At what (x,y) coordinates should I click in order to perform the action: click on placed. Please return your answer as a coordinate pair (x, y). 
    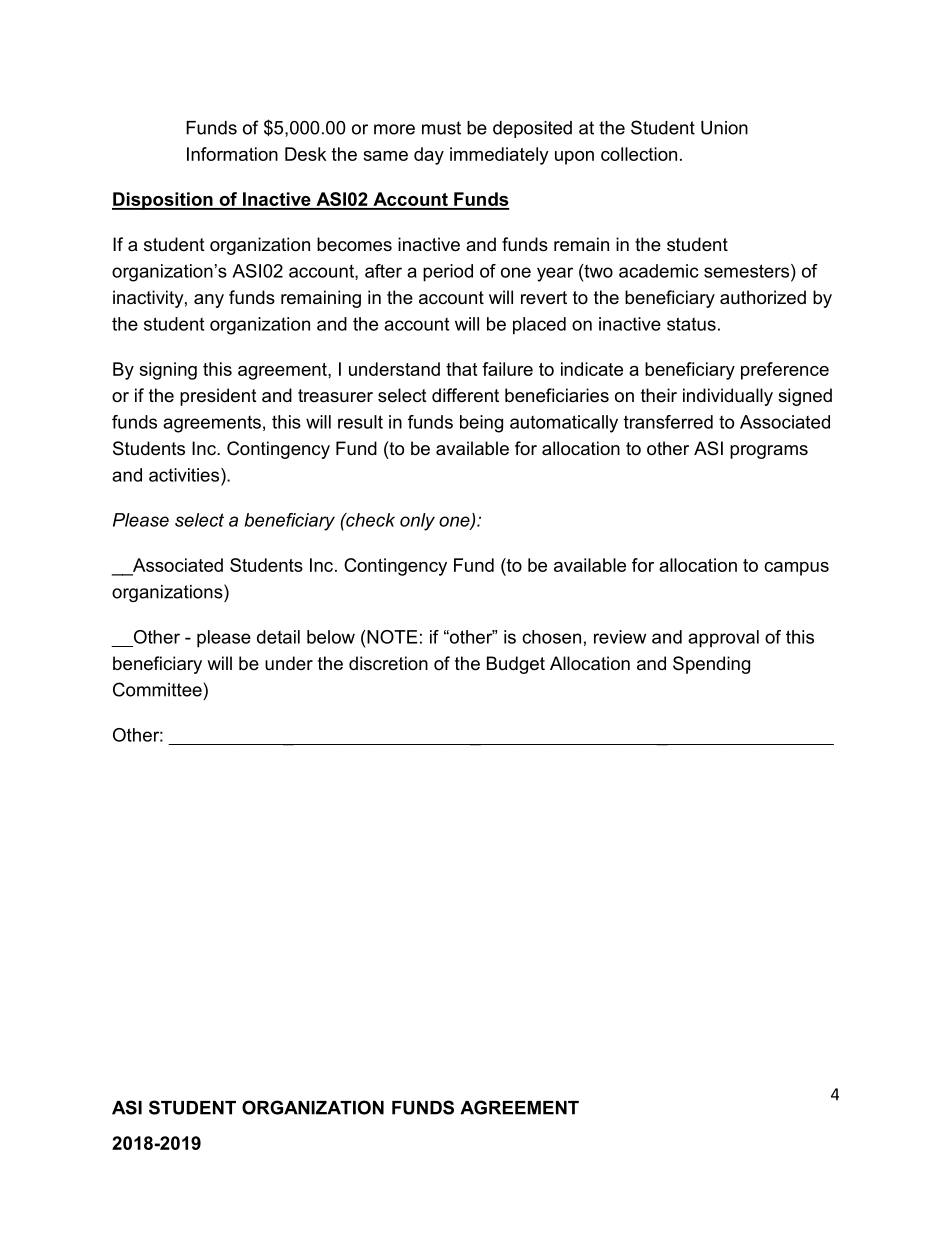
    Looking at the image, I should click on (539, 326).
